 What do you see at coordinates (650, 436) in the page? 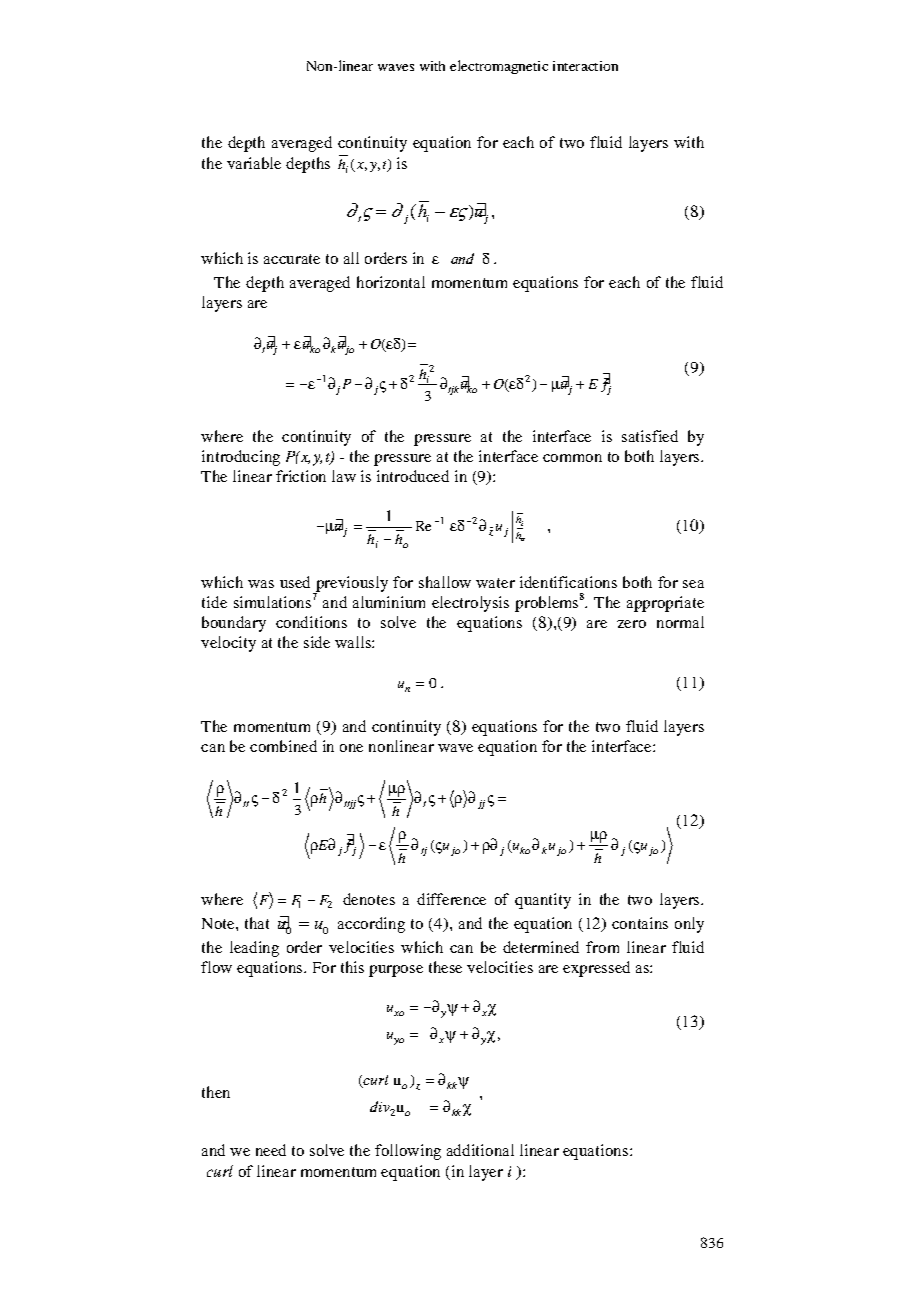
I see `satisfied` at bounding box center [650, 436].
